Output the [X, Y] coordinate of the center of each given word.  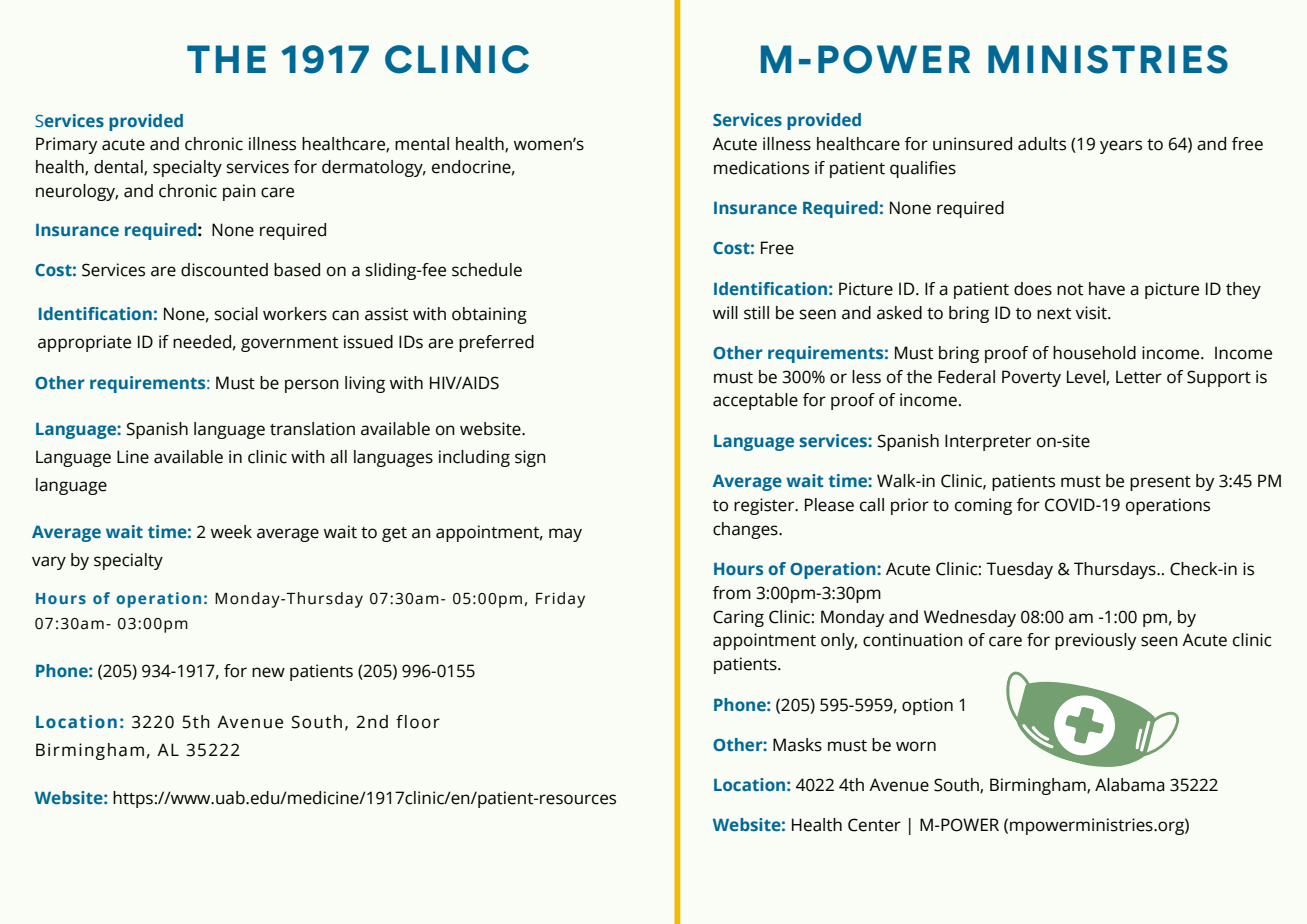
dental [119, 167]
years [1121, 147]
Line [133, 457]
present [1160, 483]
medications [761, 168]
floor [418, 722]
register [765, 506]
